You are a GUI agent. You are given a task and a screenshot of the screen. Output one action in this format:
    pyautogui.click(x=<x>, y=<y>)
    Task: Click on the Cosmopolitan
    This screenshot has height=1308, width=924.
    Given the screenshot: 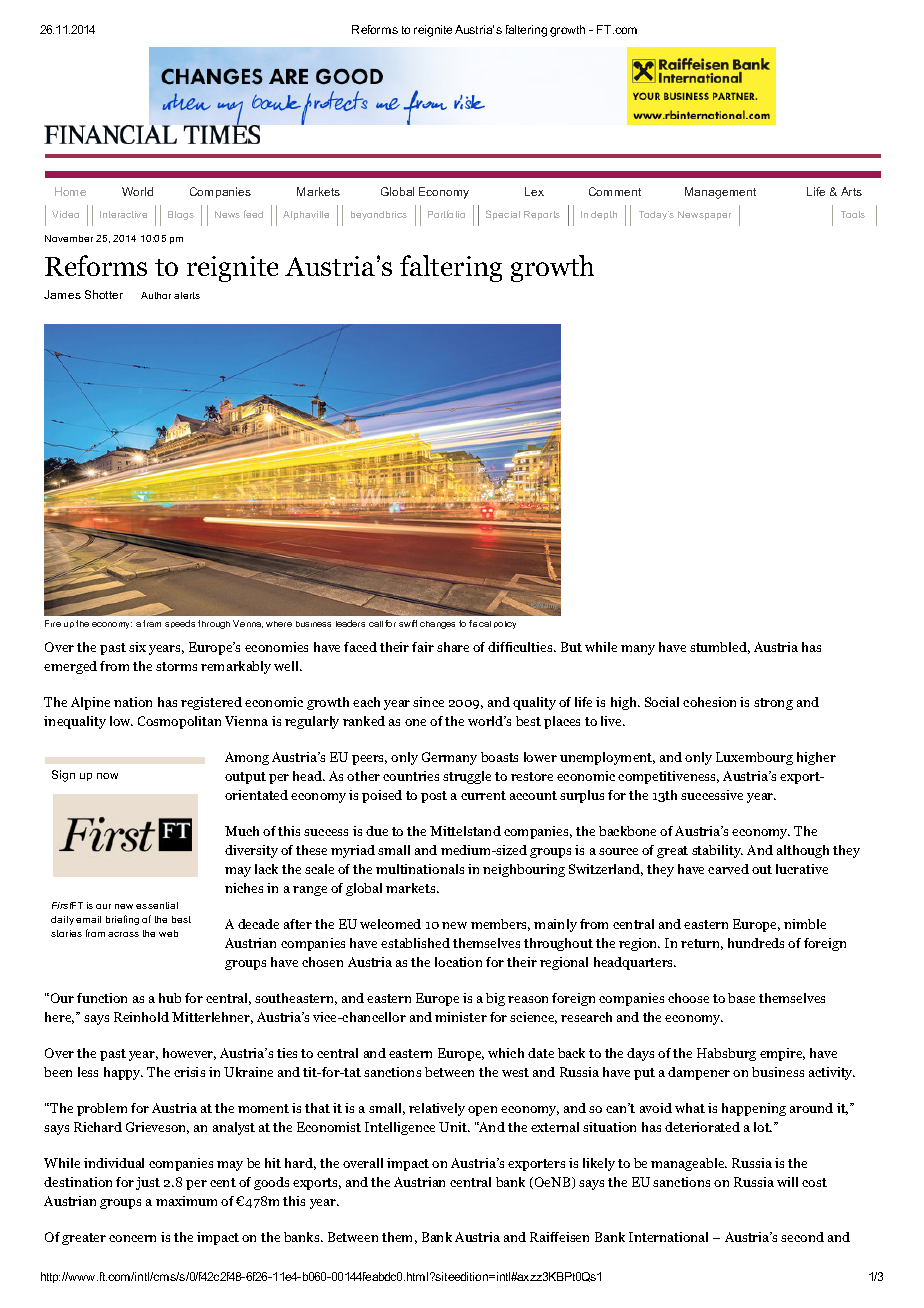 What is the action you would take?
    pyautogui.click(x=179, y=722)
